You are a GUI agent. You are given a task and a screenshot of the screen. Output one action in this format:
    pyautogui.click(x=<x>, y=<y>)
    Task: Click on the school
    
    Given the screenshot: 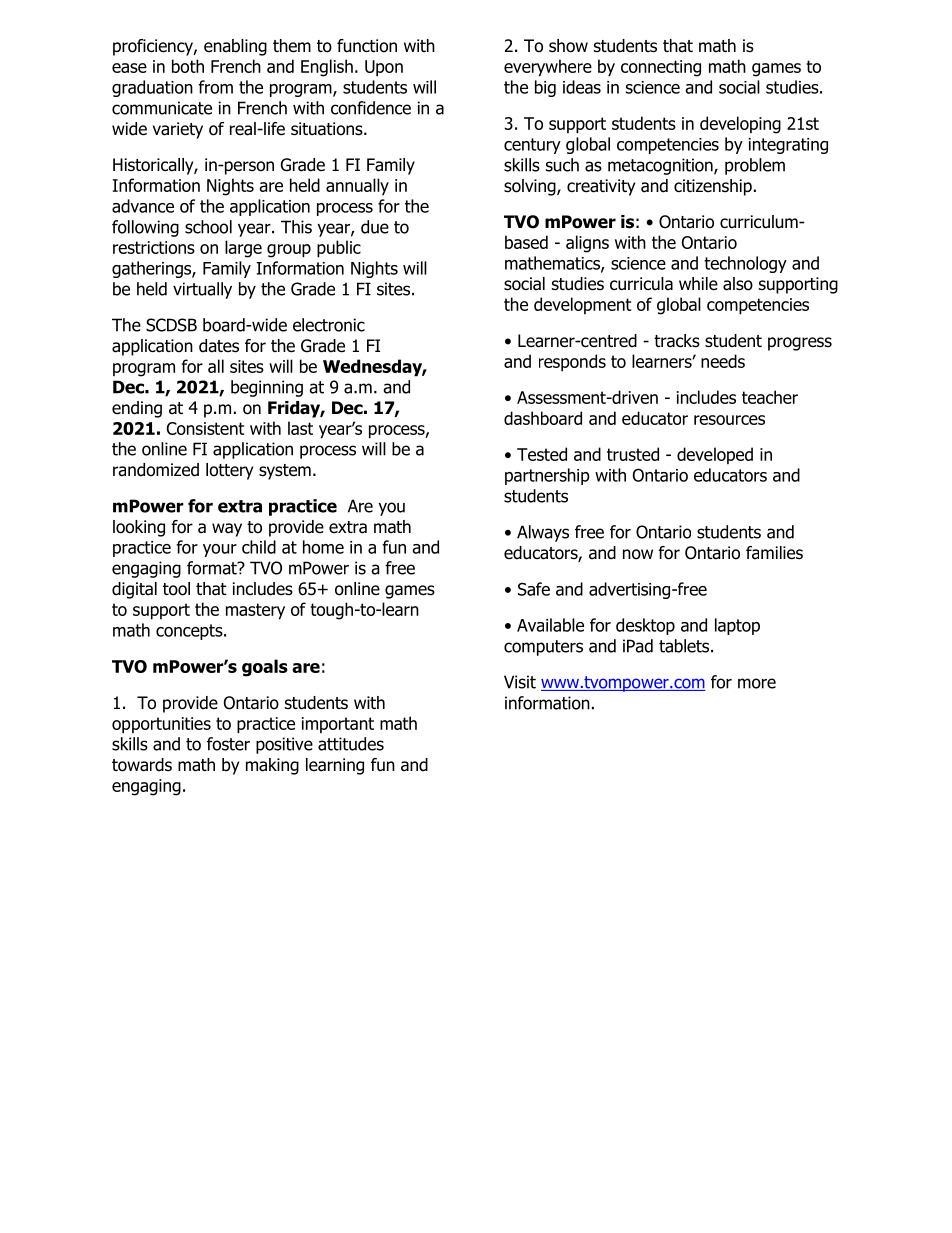 What is the action you would take?
    pyautogui.click(x=208, y=227)
